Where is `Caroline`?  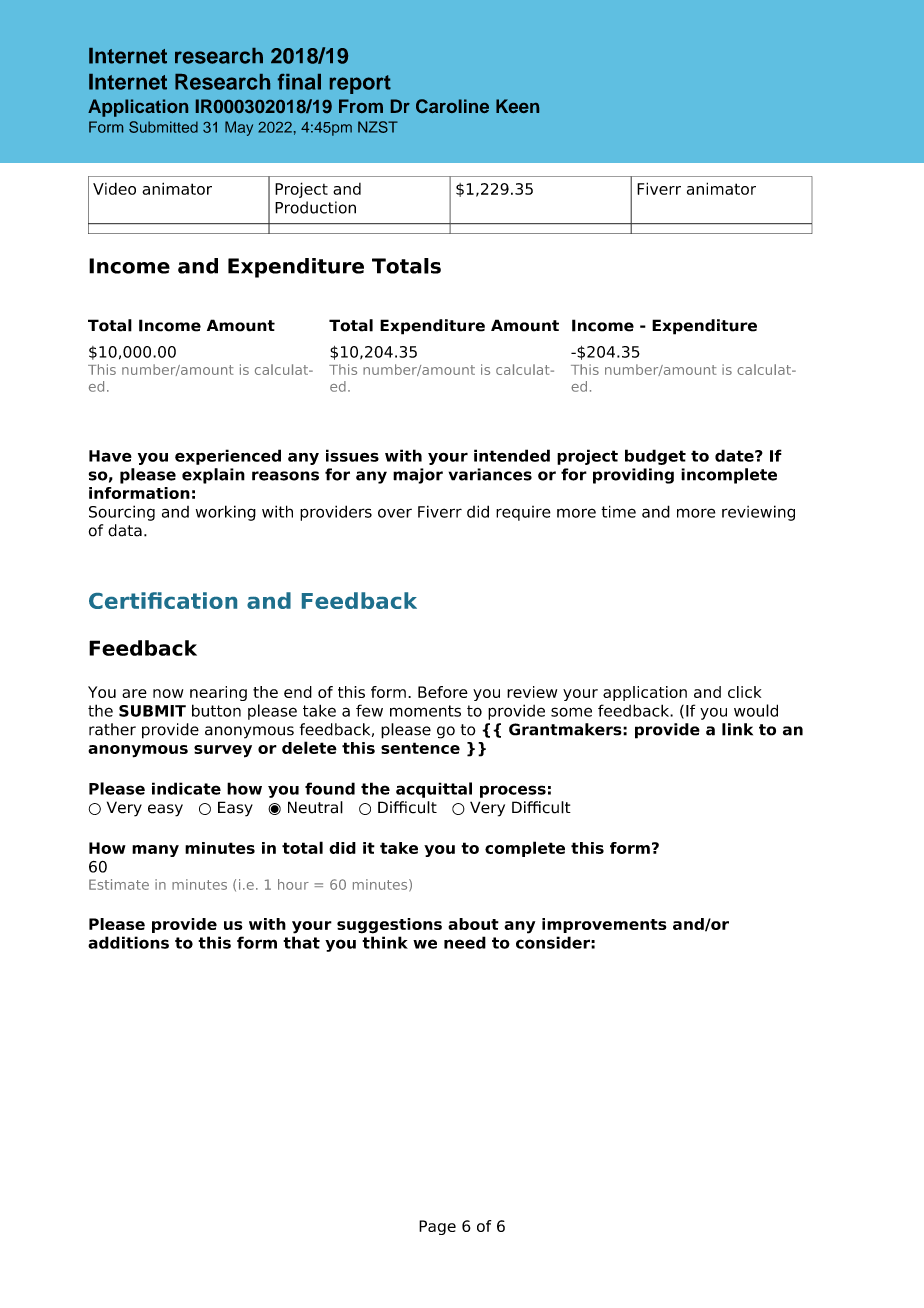 Caroline is located at coordinates (452, 106).
